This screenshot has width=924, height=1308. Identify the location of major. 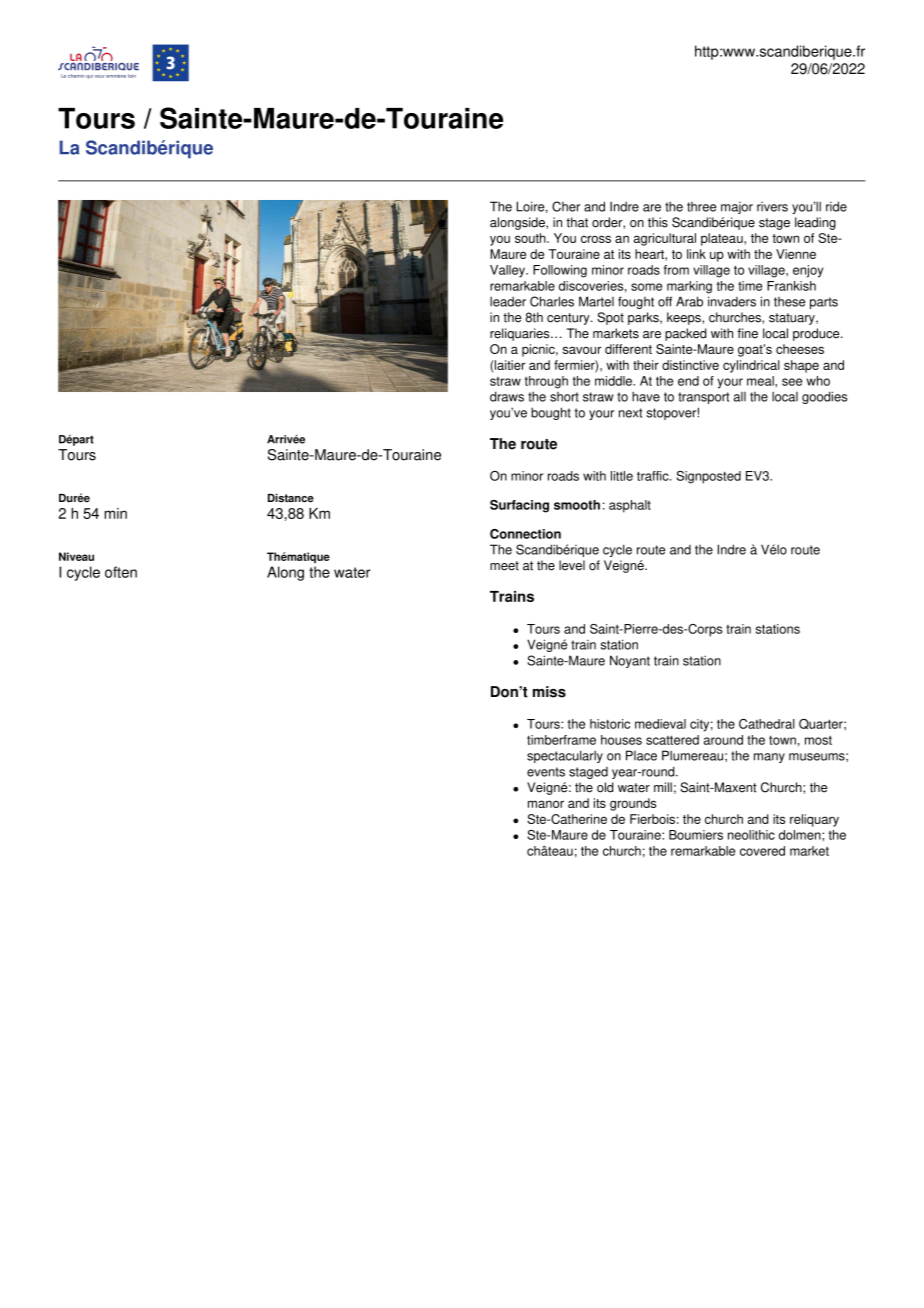
(737, 208).
